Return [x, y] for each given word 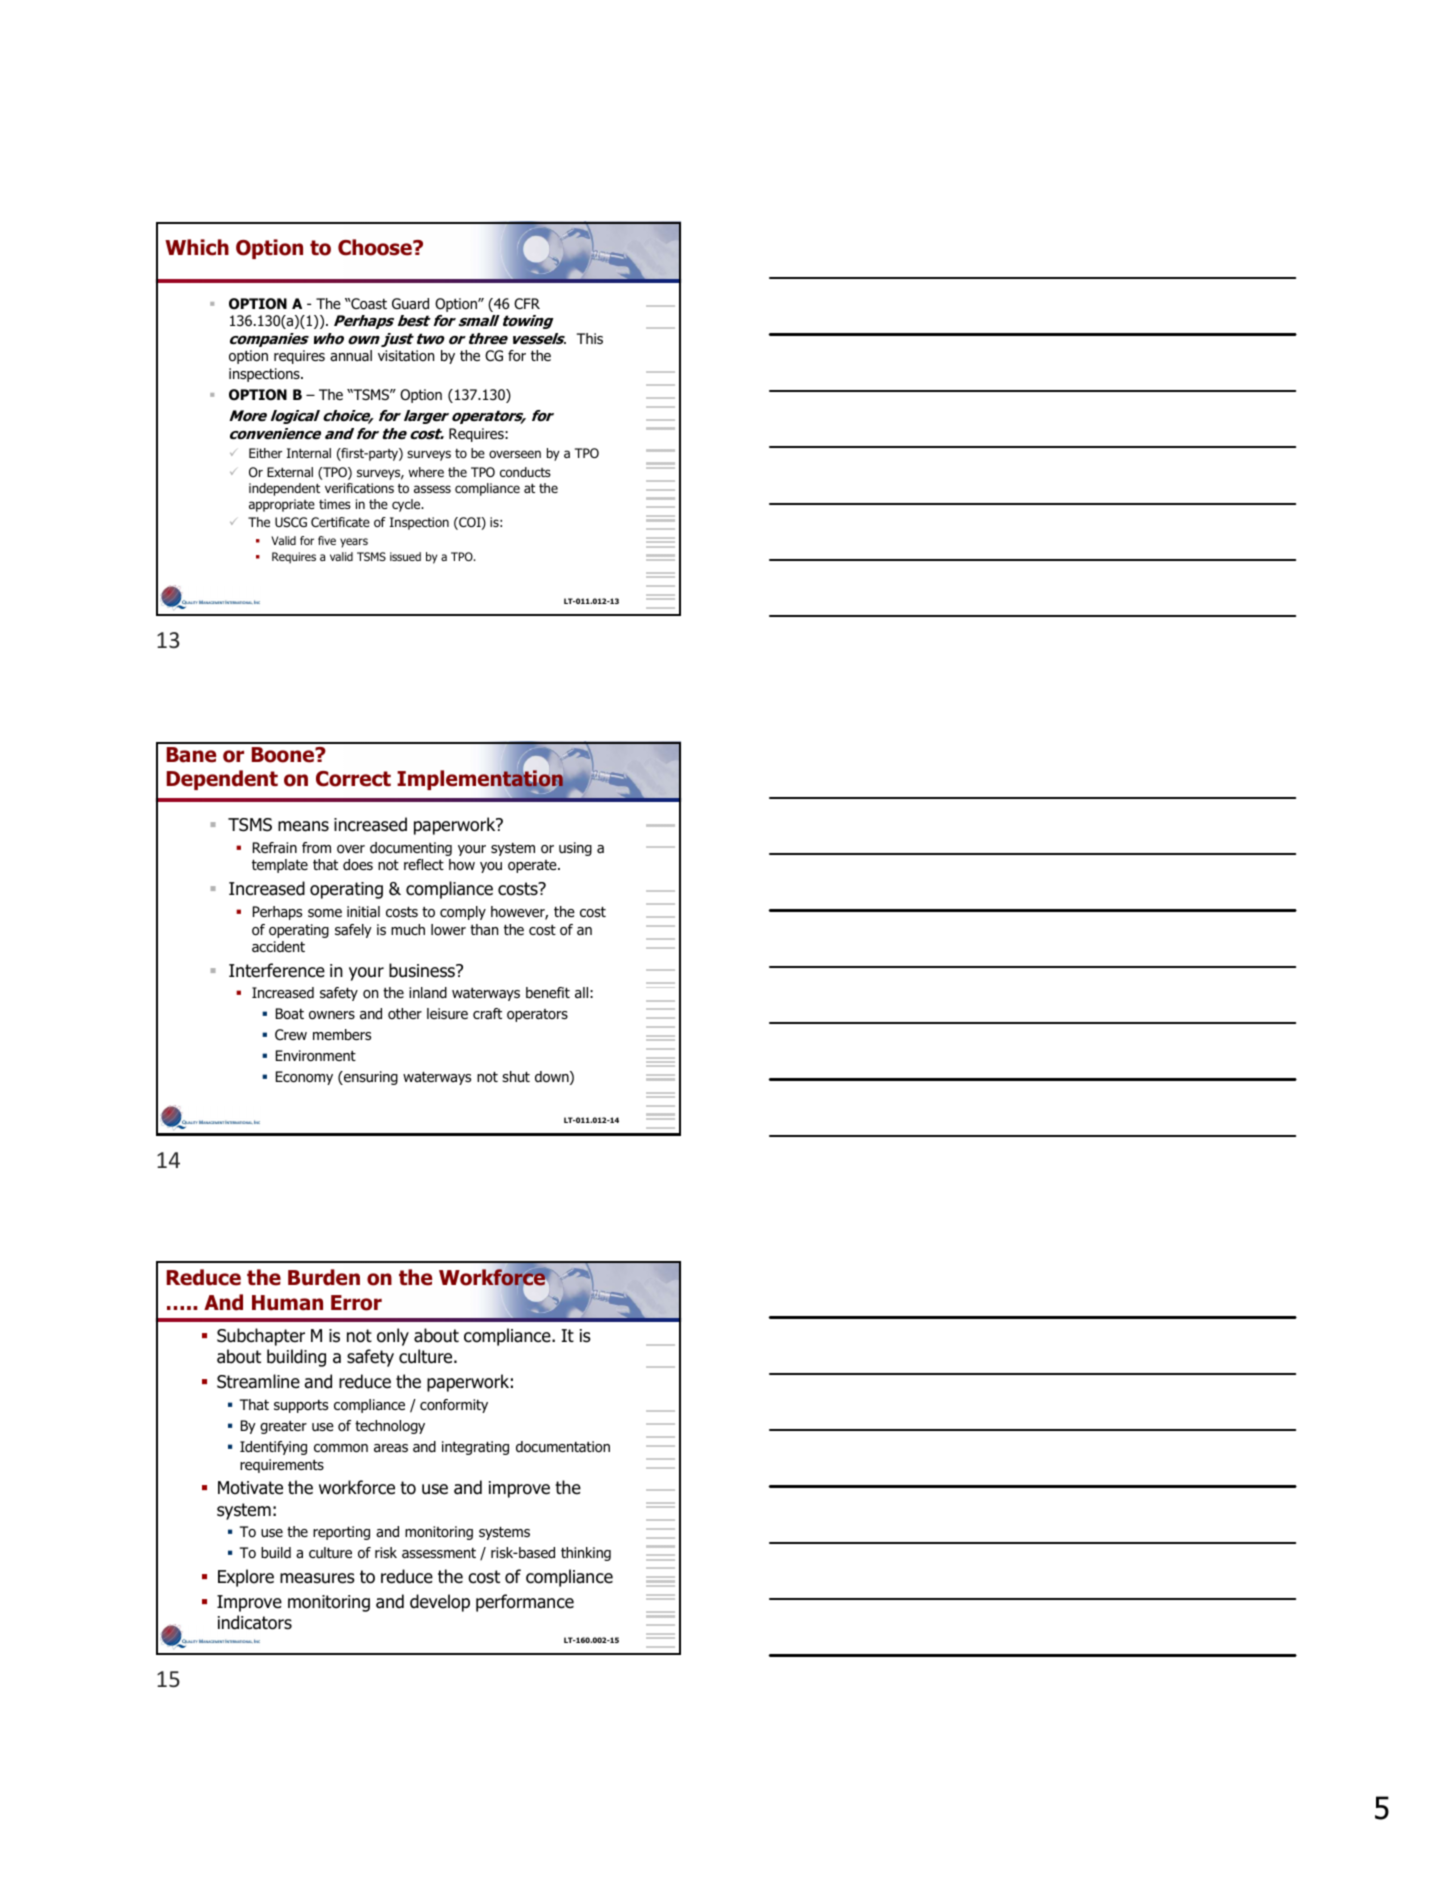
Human [287, 1303]
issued [405, 556]
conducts [525, 472]
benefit [548, 993]
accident [278, 947]
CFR [527, 303]
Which [197, 247]
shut [516, 1077]
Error [356, 1303]
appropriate [282, 505]
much [408, 930]
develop [440, 1603]
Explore [246, 1578]
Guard [410, 304]
